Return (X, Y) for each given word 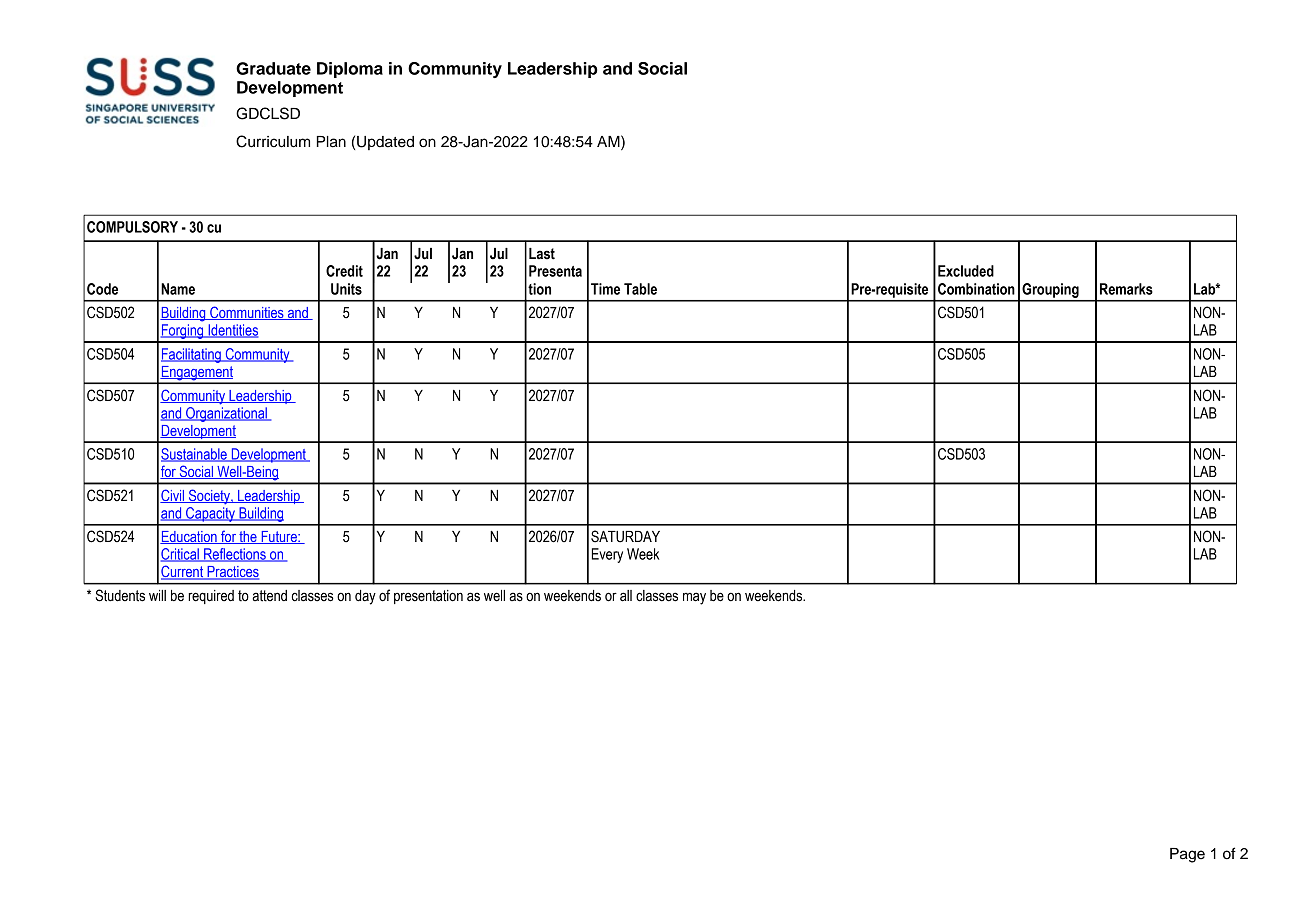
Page (1187, 855)
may (694, 598)
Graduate (273, 68)
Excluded (966, 271)
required (211, 597)
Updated (385, 143)
